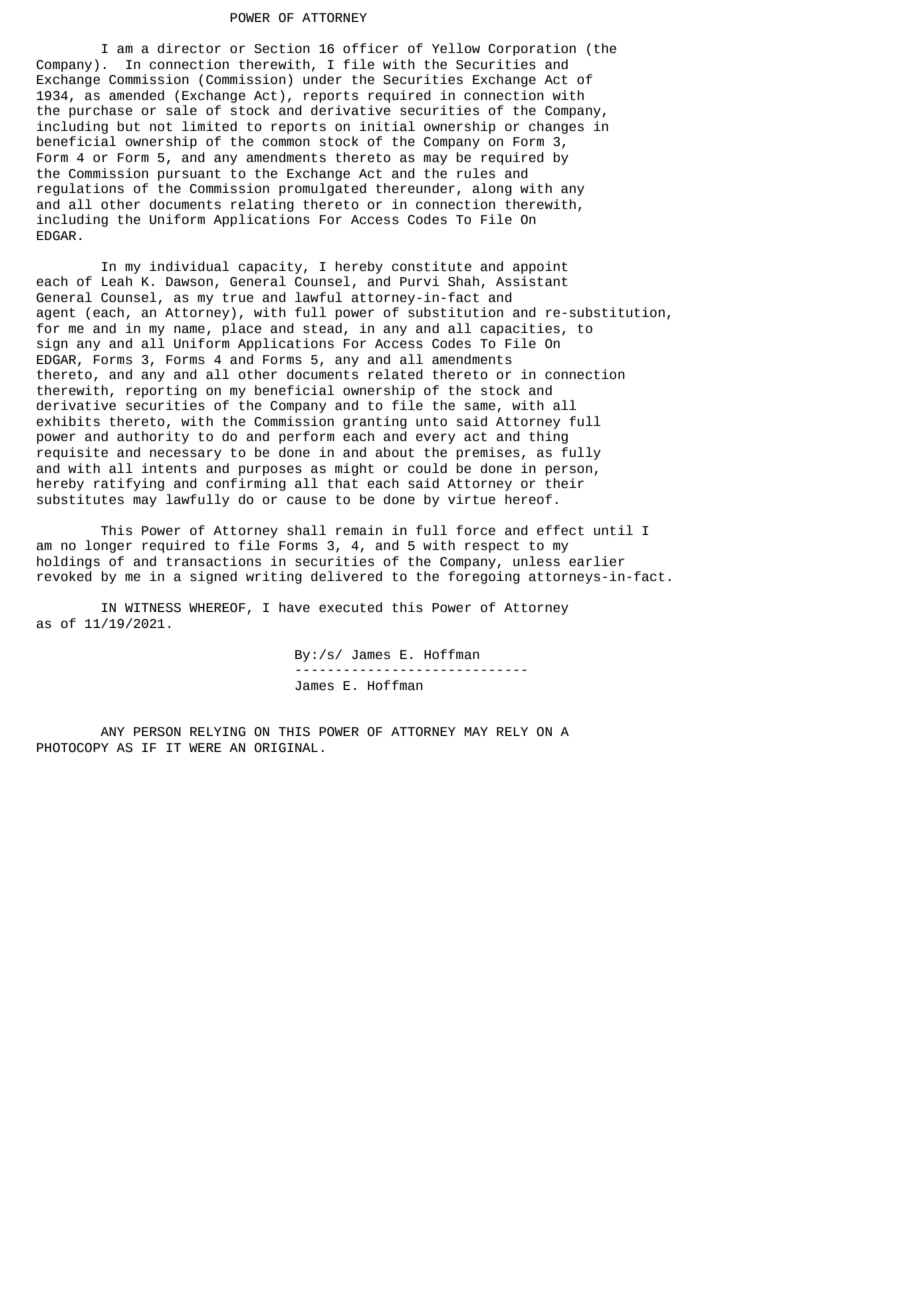 Image resolution: width=924 pixels, height=1308 pixels. I want to click on cause, so click(306, 500).
